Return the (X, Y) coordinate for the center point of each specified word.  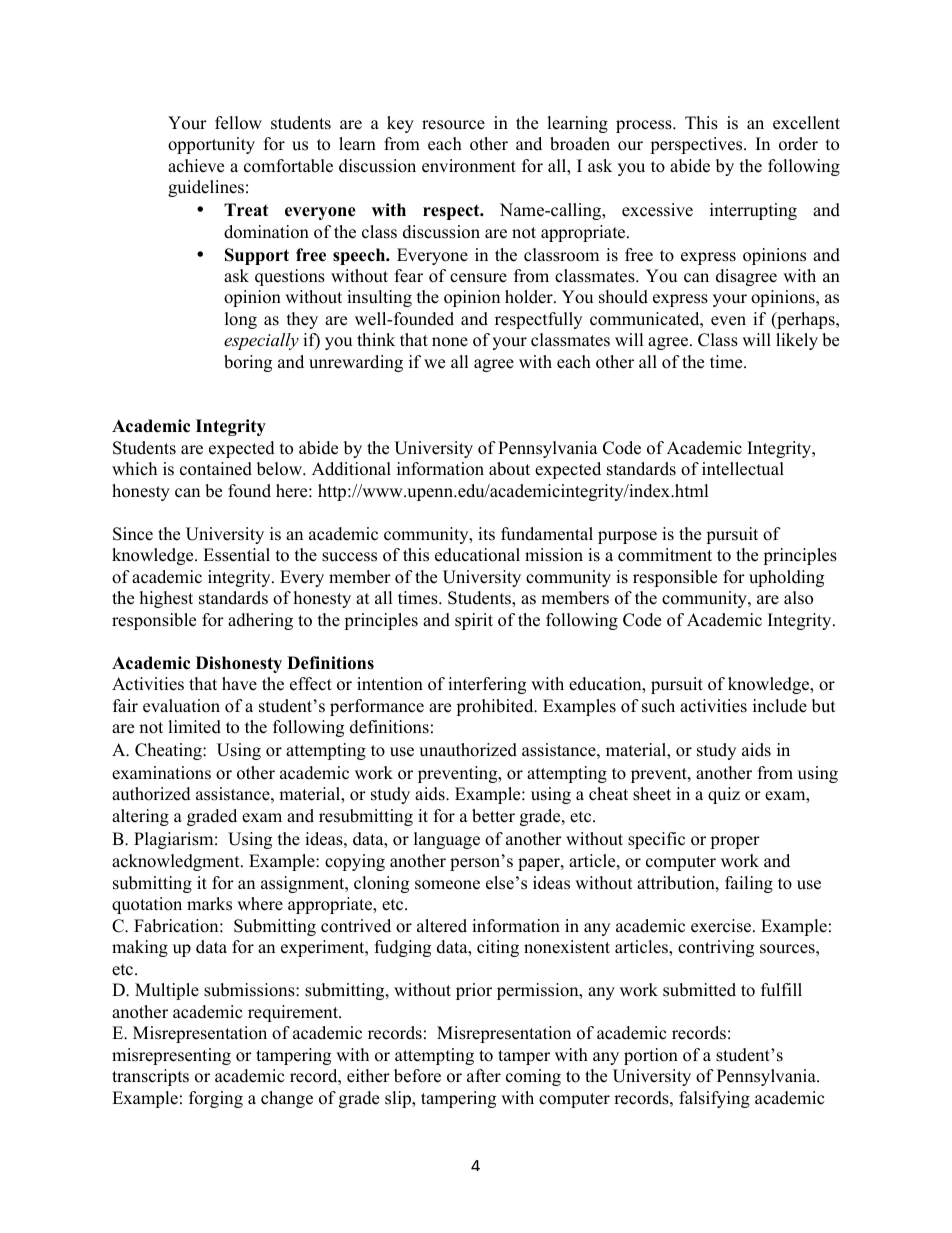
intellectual (743, 469)
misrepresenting (171, 1056)
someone (447, 885)
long (241, 320)
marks (209, 904)
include (780, 706)
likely (797, 341)
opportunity (211, 145)
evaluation (181, 706)
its (486, 534)
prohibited (496, 707)
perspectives (697, 145)
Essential (236, 555)
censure (478, 278)
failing (749, 884)
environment (469, 166)
